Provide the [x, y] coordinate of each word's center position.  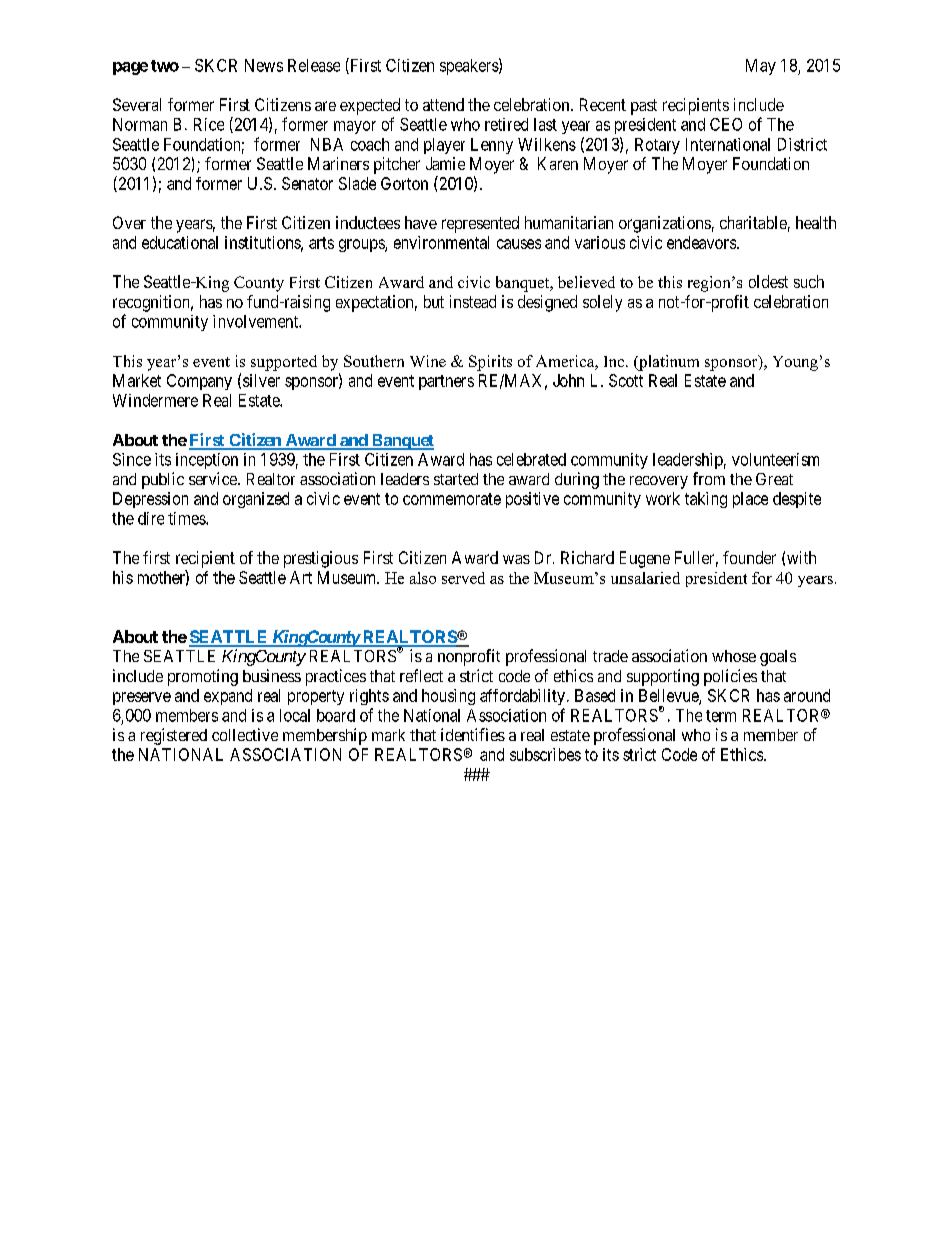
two [165, 66]
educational [180, 242]
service [214, 478]
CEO [726, 124]
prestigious [321, 559]
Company [199, 382]
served [463, 578]
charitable [753, 222]
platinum [668, 363]
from [709, 478]
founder [749, 557]
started [456, 479]
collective [245, 734]
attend [443, 104]
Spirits [490, 363]
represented [480, 224]
